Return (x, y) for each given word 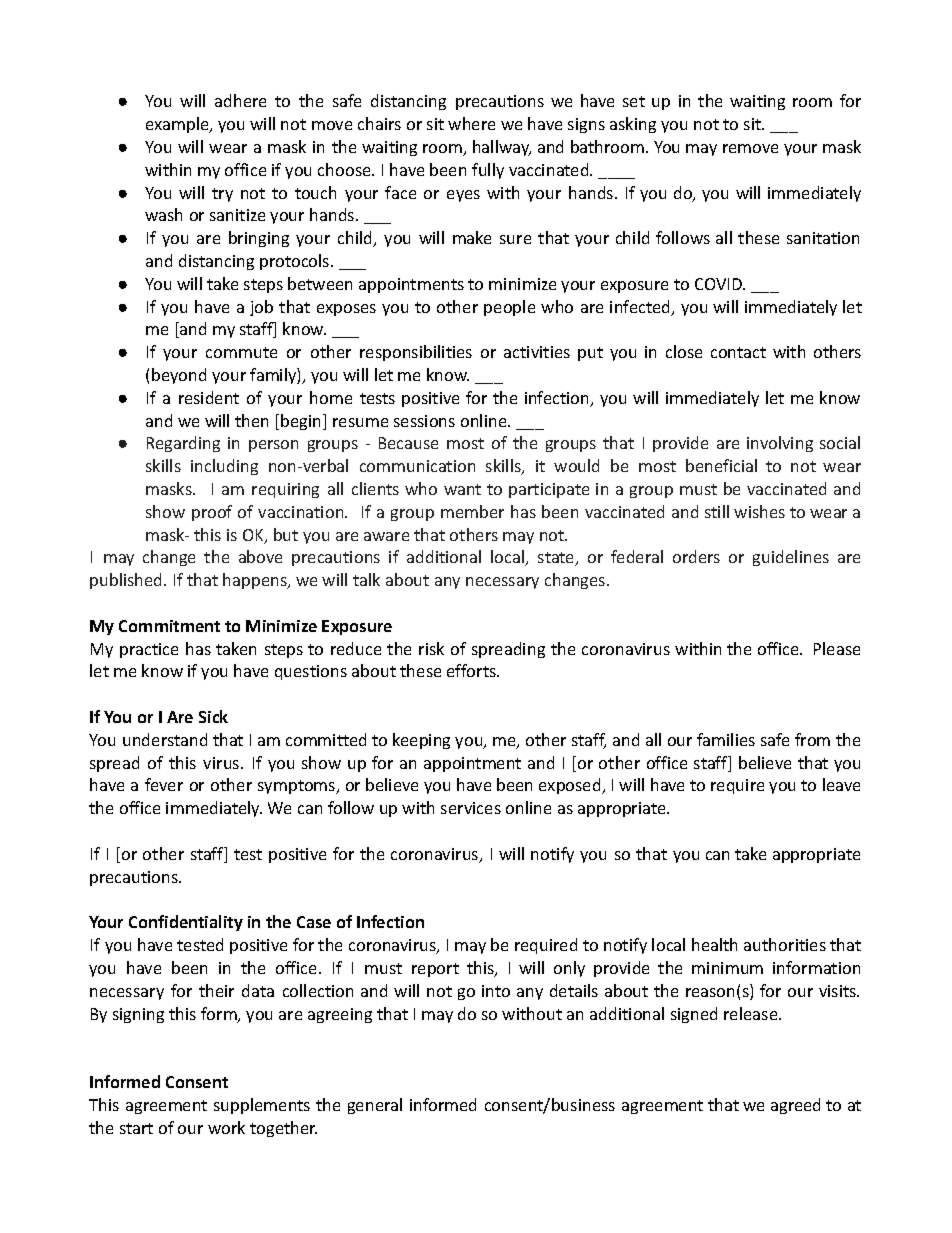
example (178, 125)
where (471, 123)
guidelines (791, 558)
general (375, 1106)
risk (431, 648)
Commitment (169, 626)
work (226, 1127)
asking (633, 125)
